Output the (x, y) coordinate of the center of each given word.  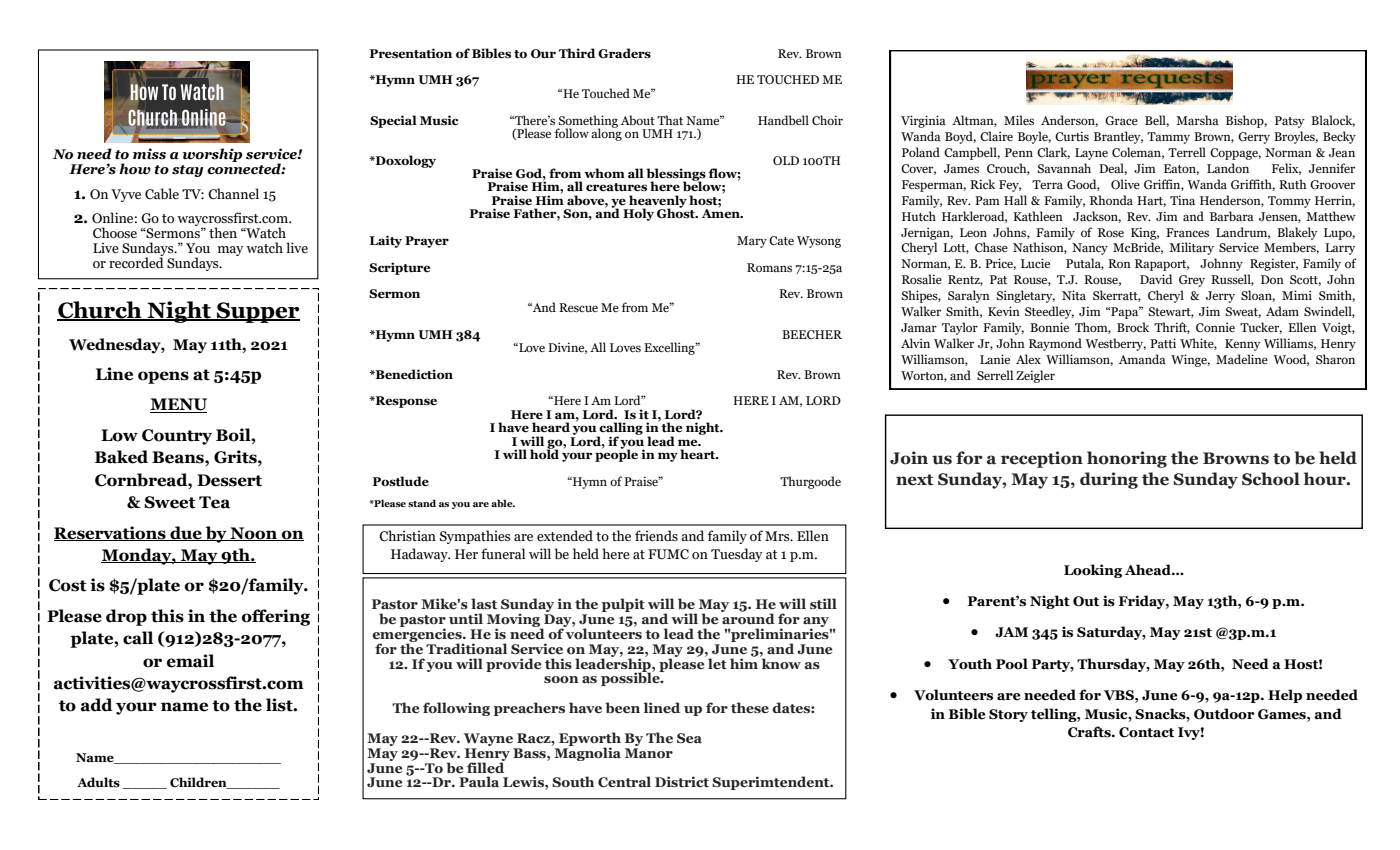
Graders (624, 53)
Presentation (411, 53)
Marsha (1197, 120)
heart (699, 454)
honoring (1127, 459)
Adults (98, 782)
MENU (178, 405)
